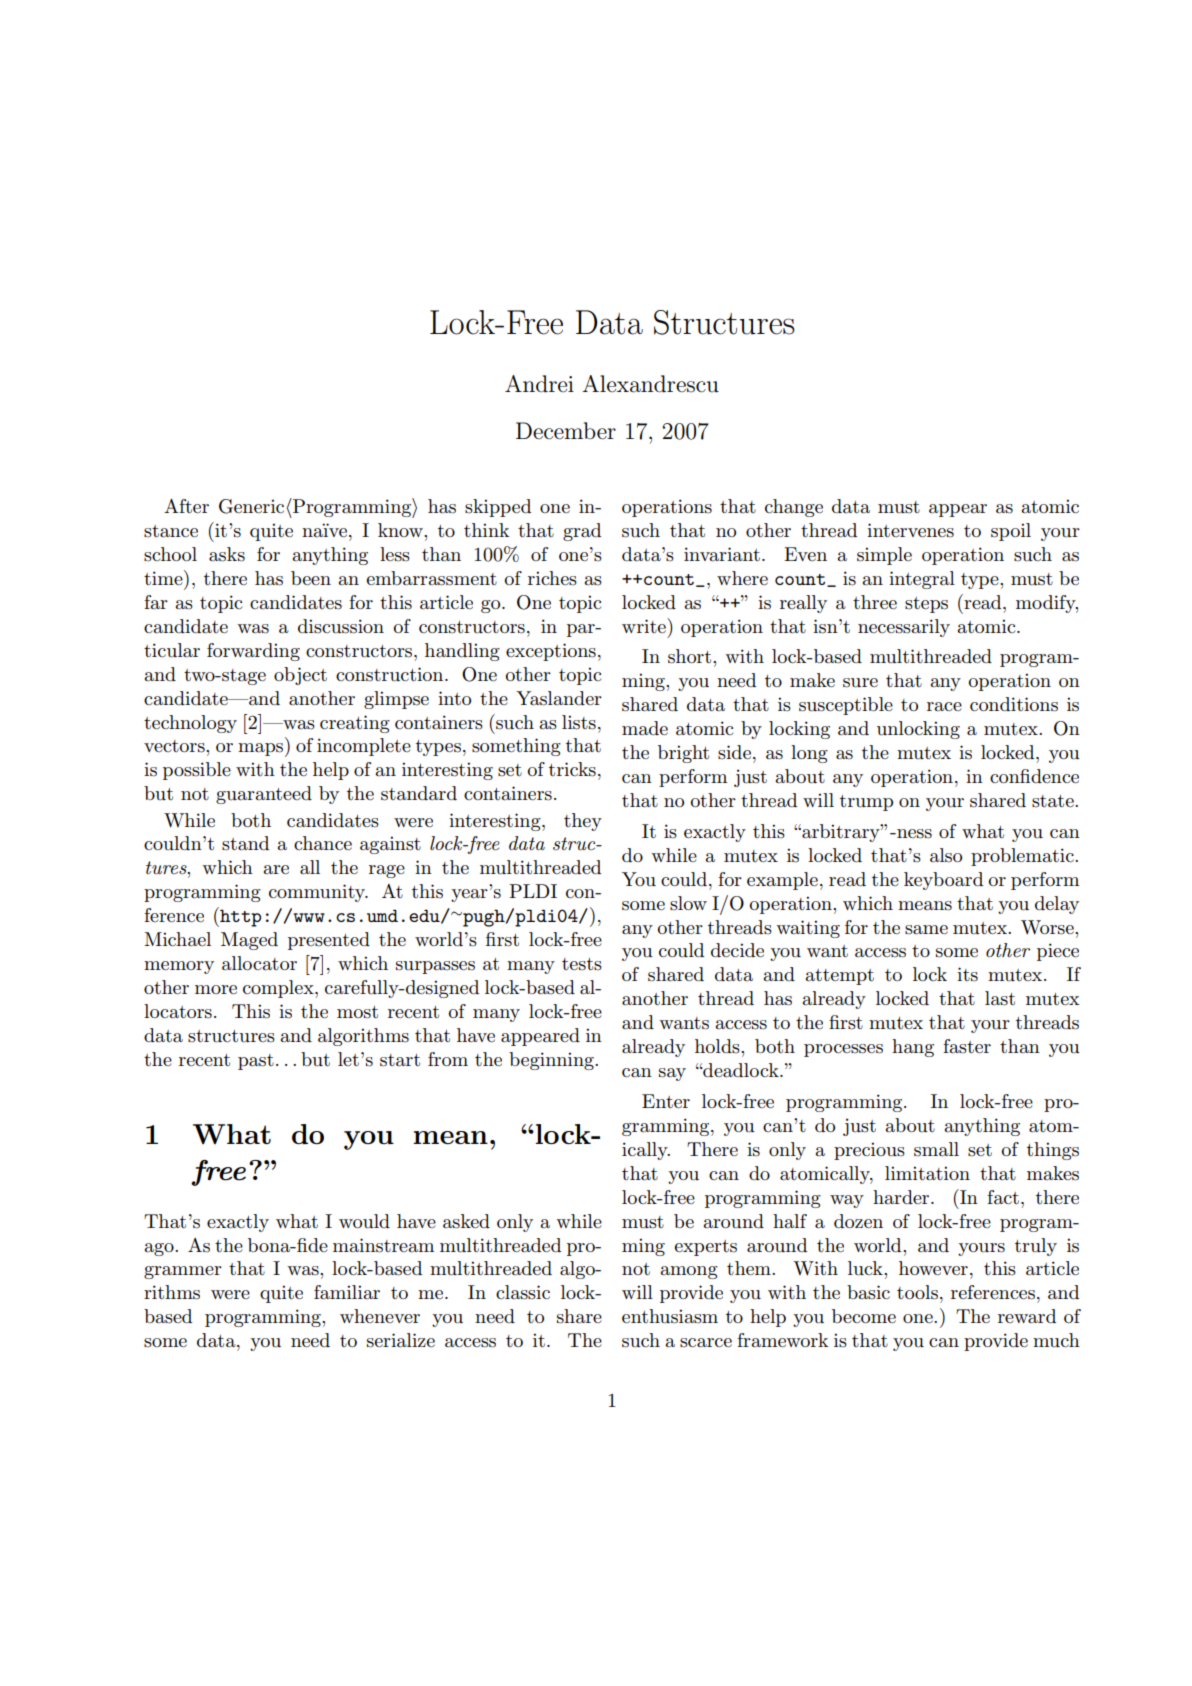 The image size is (1192, 1686). I want to click on familiar, so click(347, 1292).
